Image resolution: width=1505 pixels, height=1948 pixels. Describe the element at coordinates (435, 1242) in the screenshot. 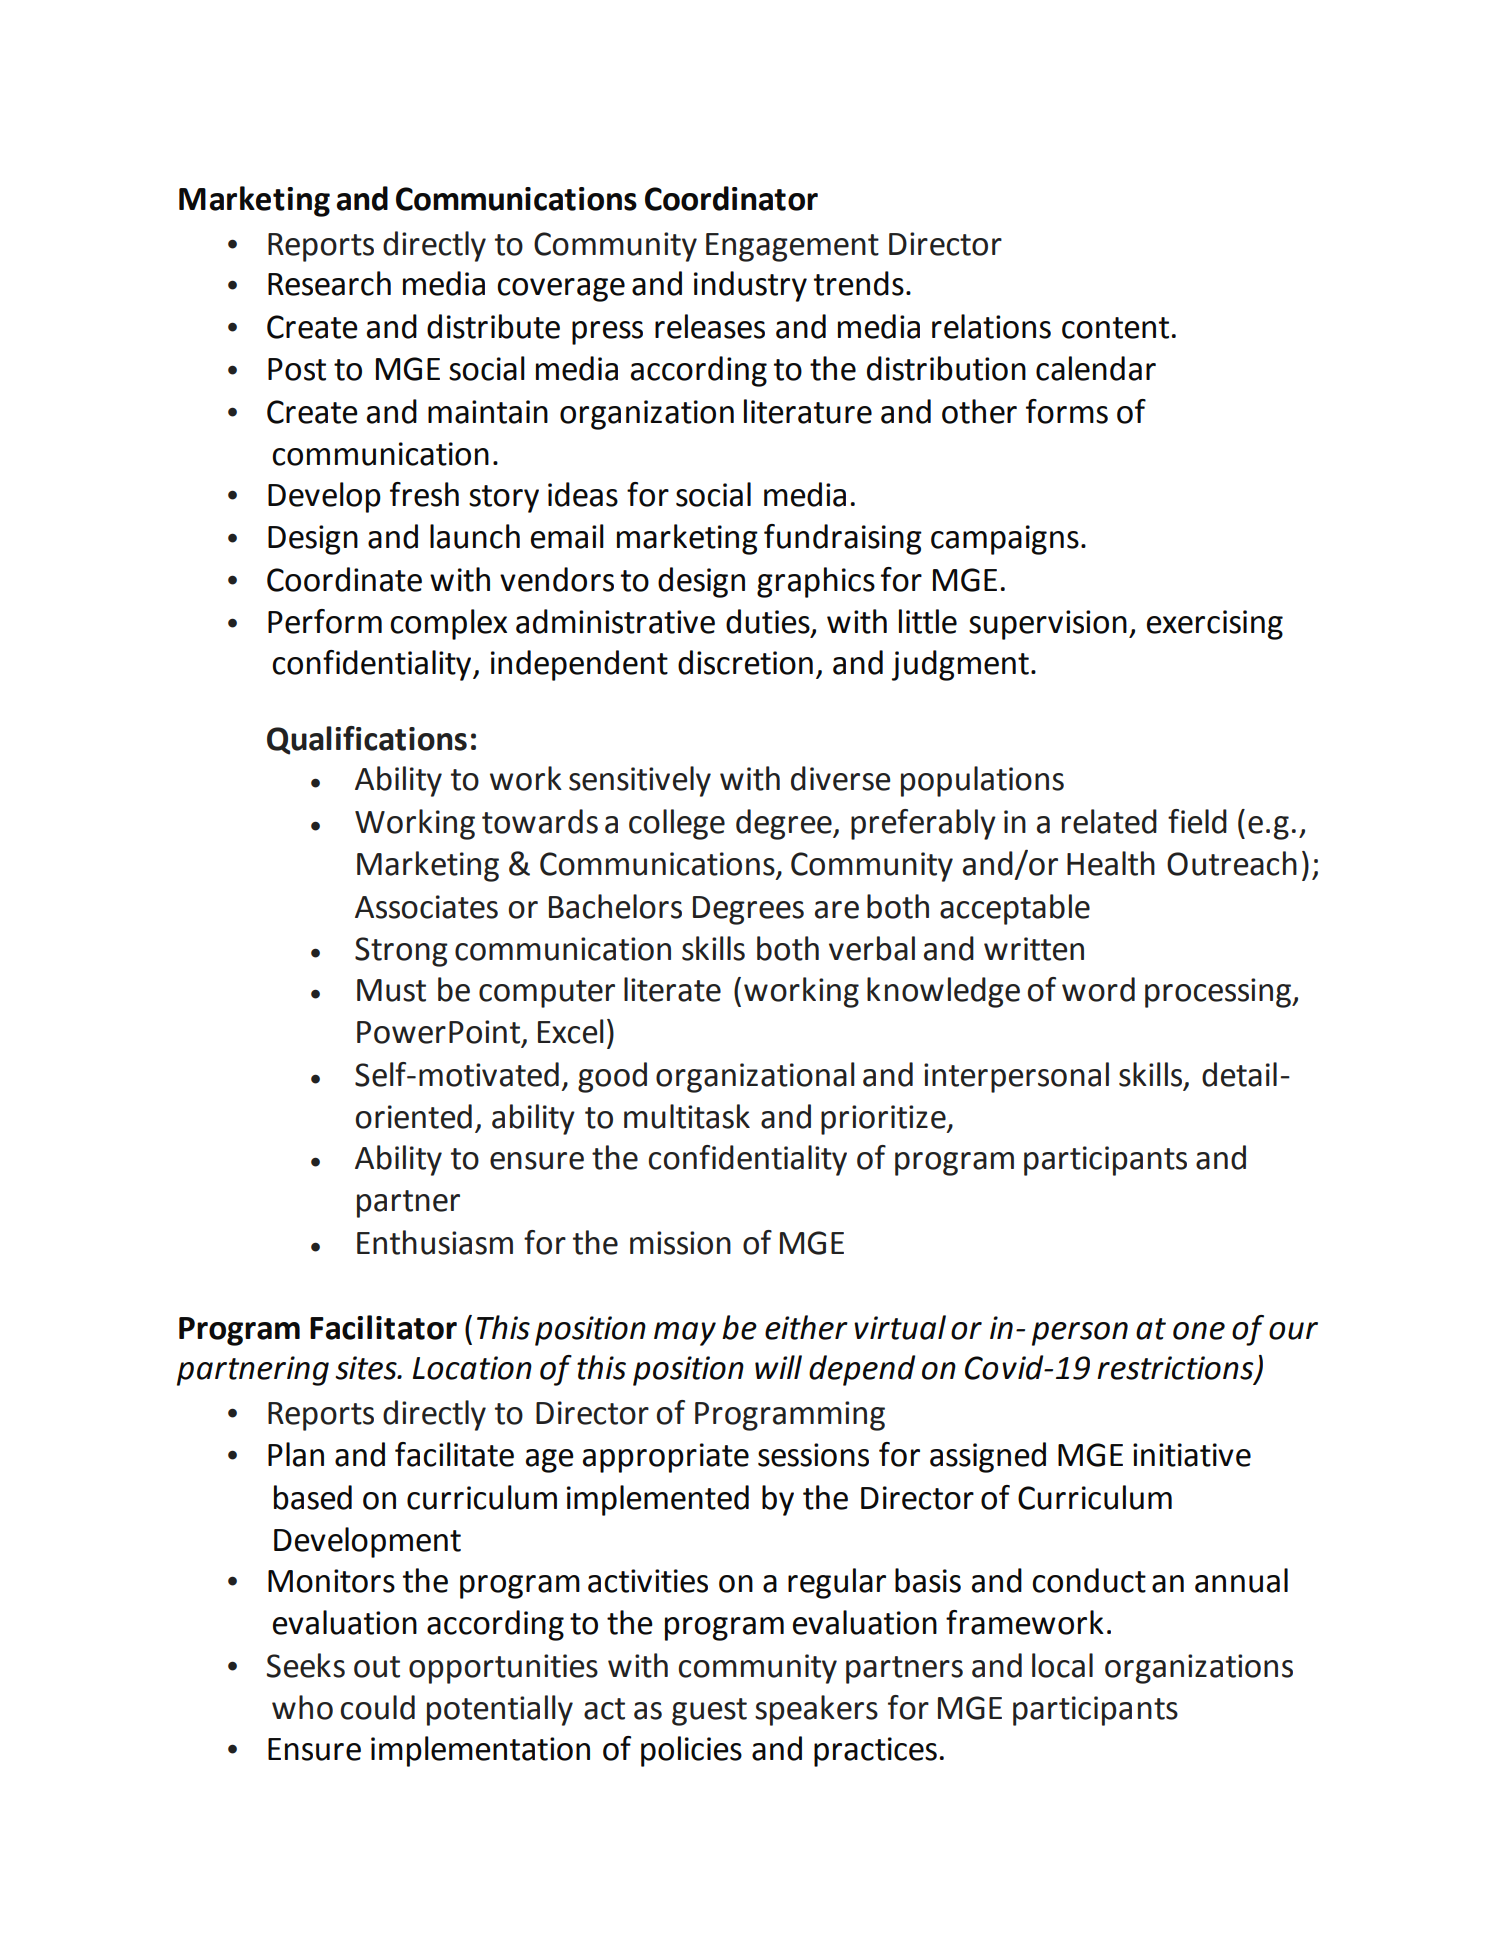

I see `Enthusiasm` at that location.
